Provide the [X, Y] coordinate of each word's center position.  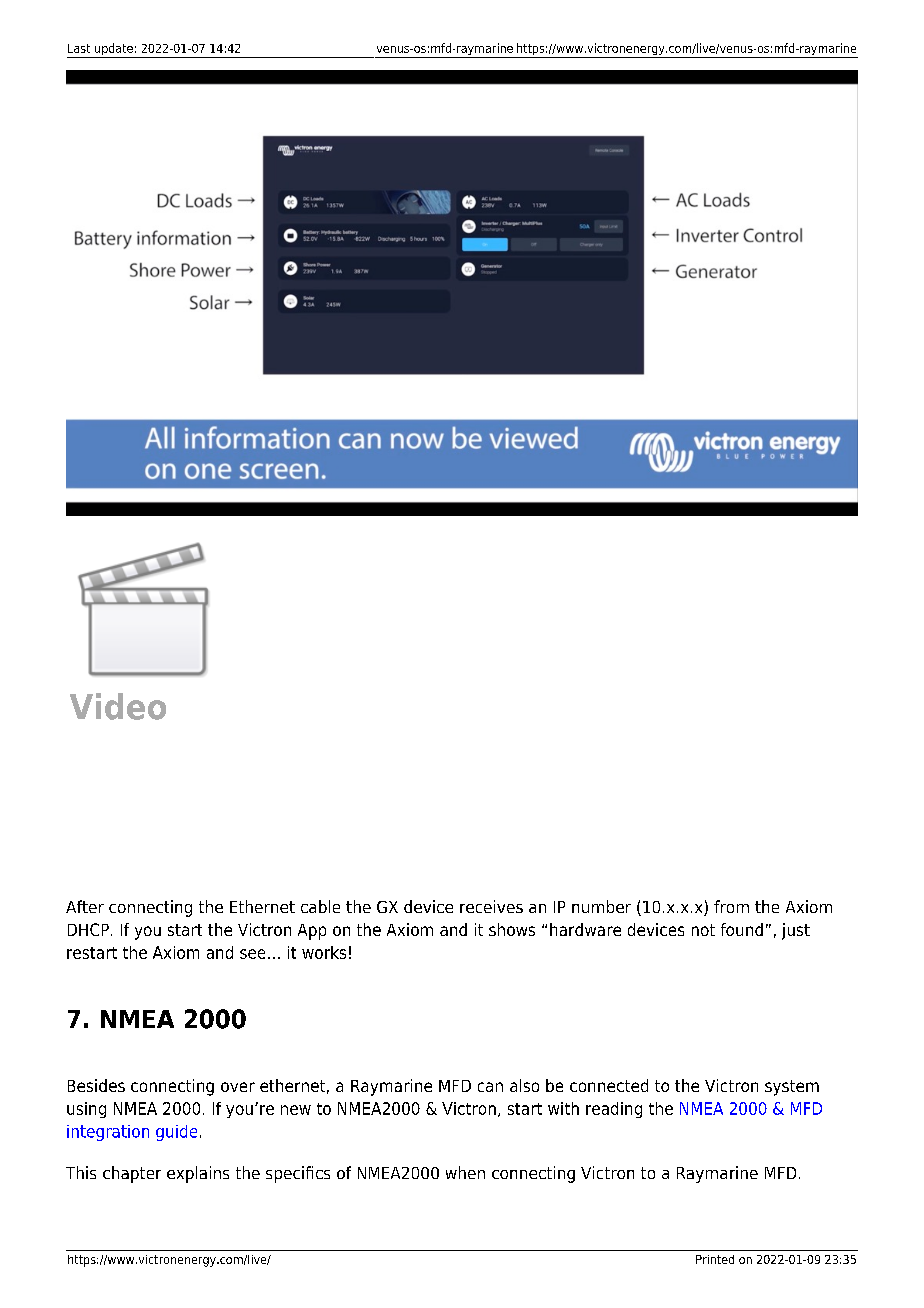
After [85, 906]
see [252, 954]
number [601, 906]
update [114, 50]
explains [198, 1174]
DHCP [88, 929]
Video [118, 706]
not [703, 930]
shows [512, 929]
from [731, 906]
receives [491, 906]
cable [320, 906]
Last [79, 48]
